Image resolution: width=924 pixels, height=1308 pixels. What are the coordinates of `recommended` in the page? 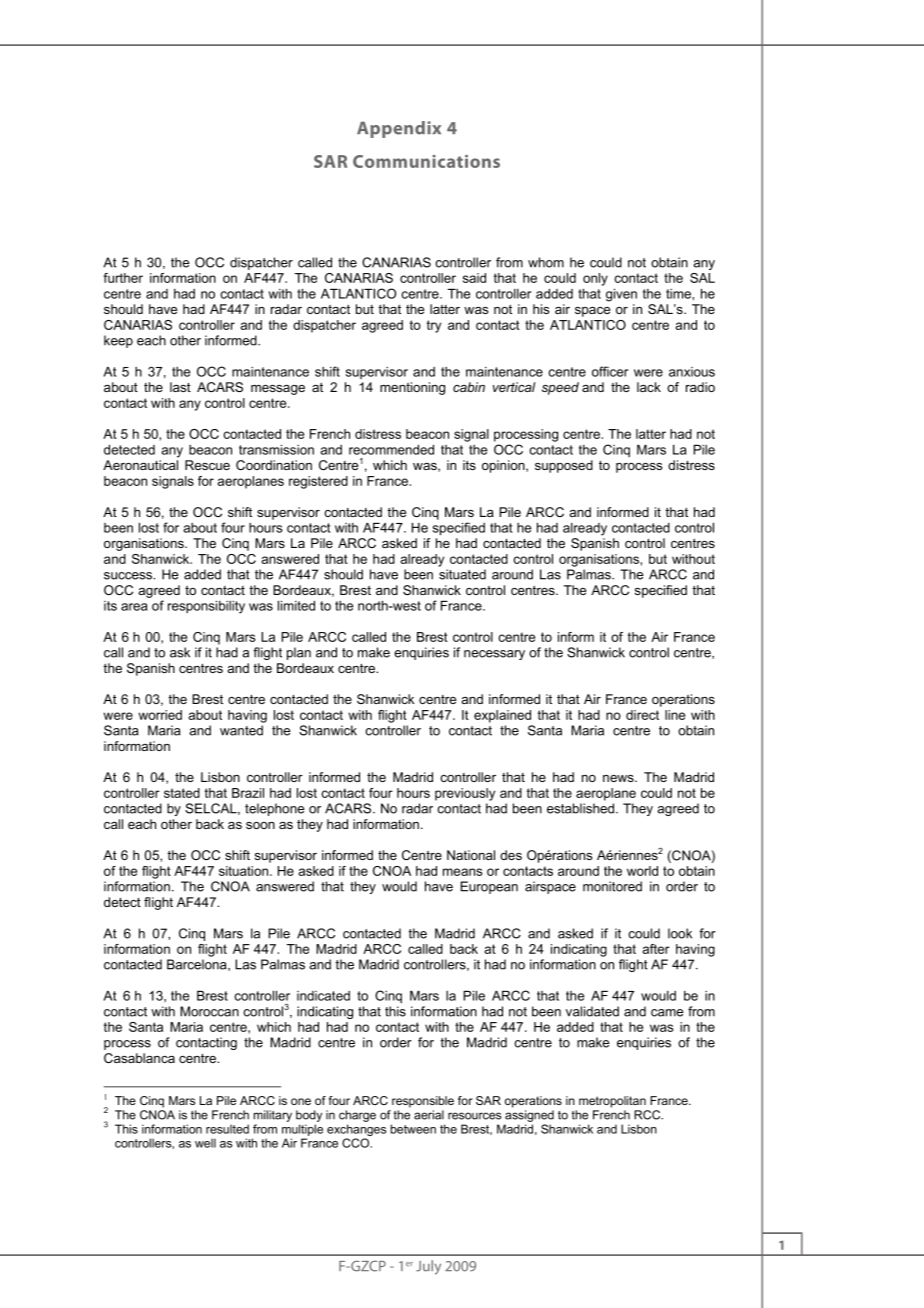 It's located at (391, 449).
